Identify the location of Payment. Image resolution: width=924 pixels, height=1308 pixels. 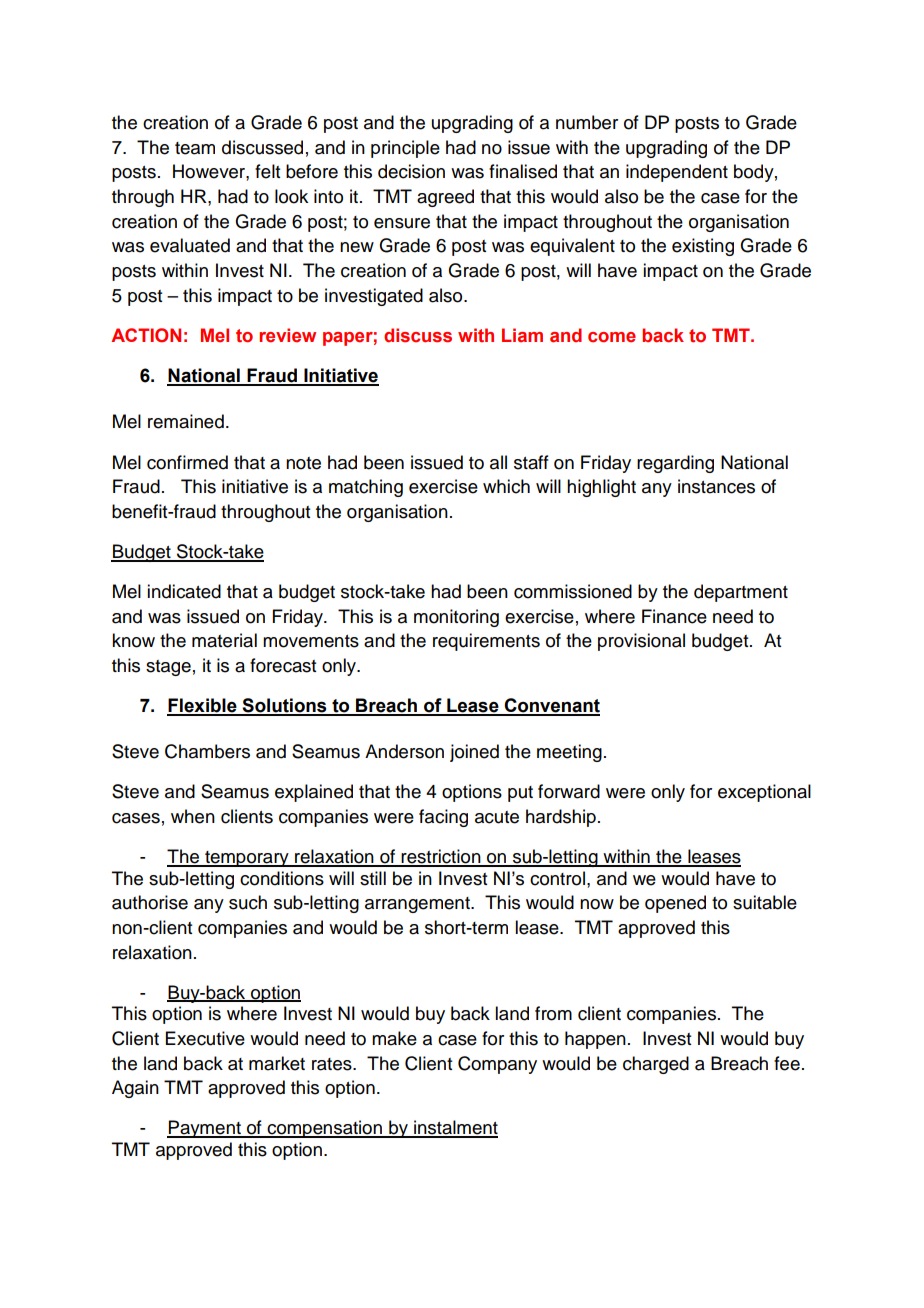
(205, 1129).
